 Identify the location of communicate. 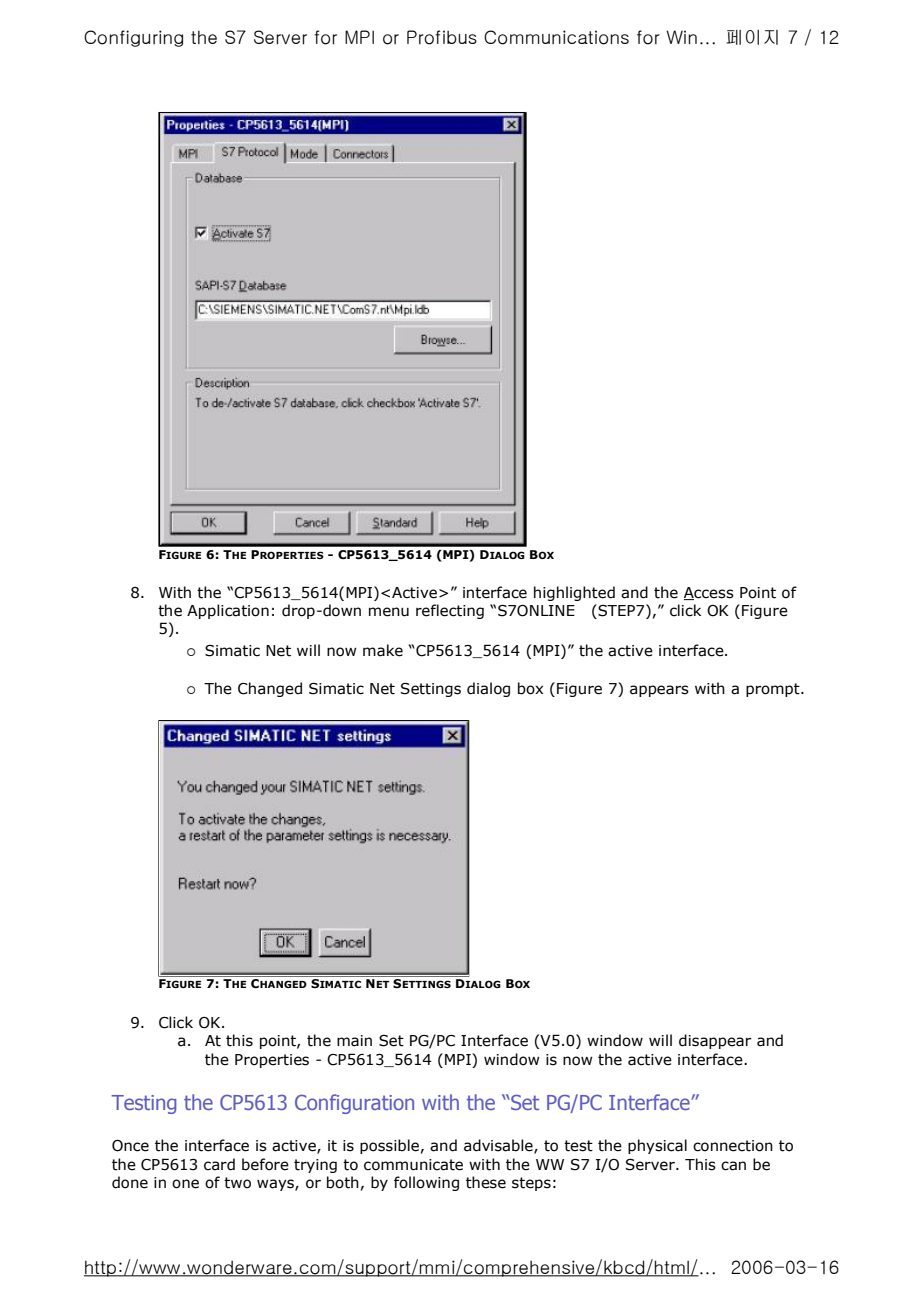
(413, 1165).
